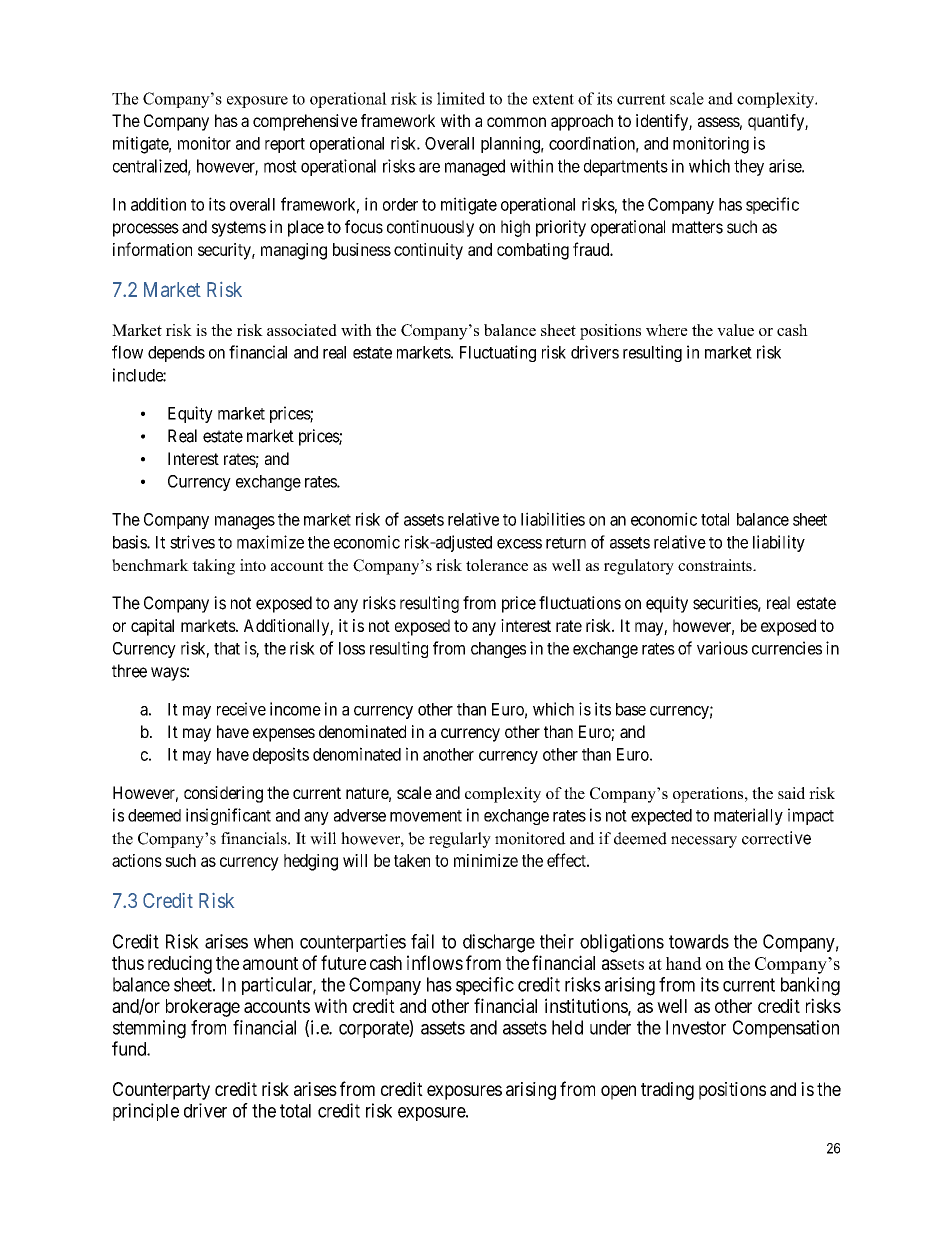  Describe the element at coordinates (213, 567) in the screenshot. I see `taking` at that location.
